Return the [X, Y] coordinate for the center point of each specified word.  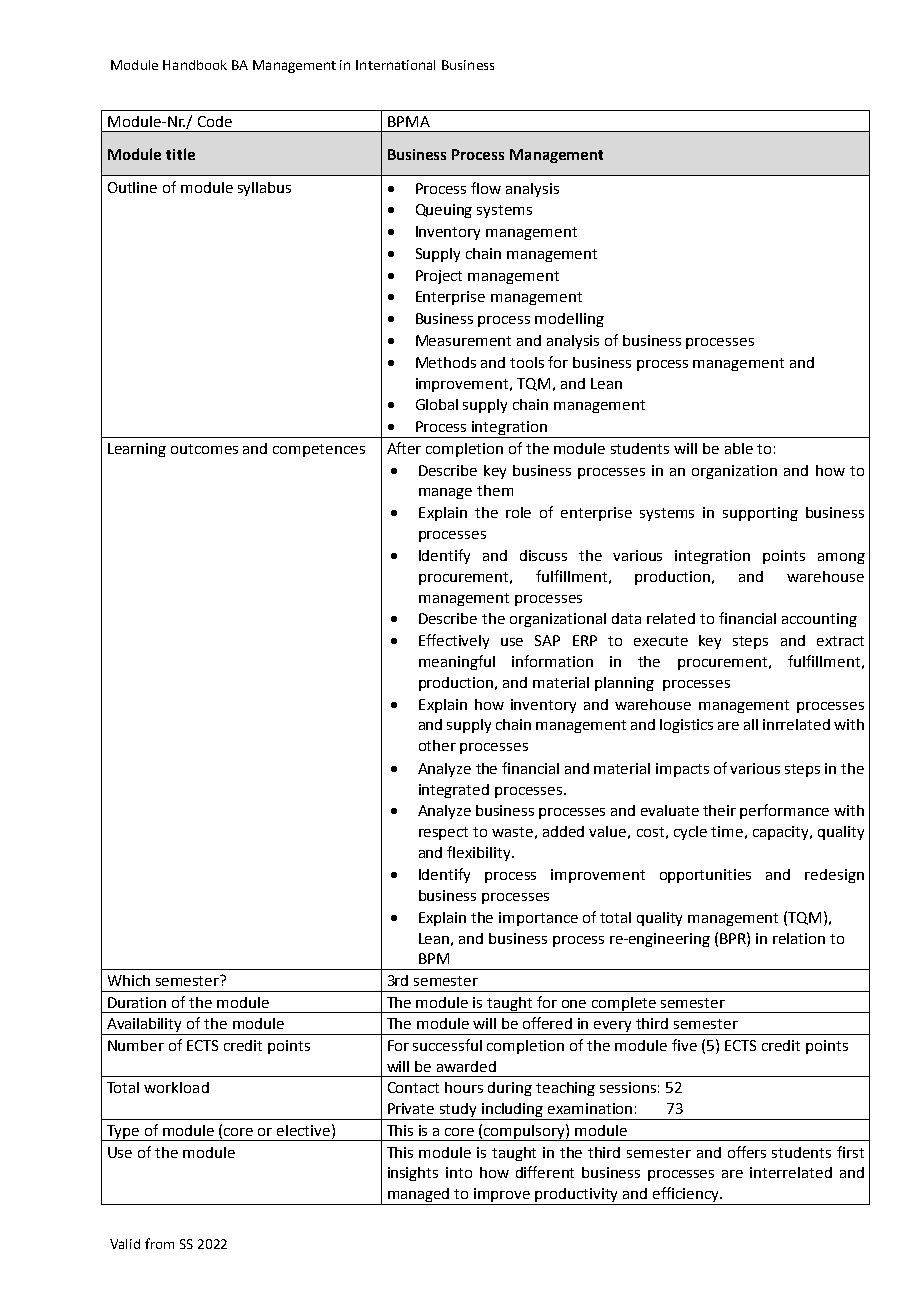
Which [129, 980]
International [395, 65]
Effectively [454, 641]
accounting [819, 620]
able [739, 448]
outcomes [204, 449]
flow [486, 188]
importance [538, 919]
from [159, 1243]
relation [799, 938]
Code [215, 121]
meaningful [457, 662]
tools [527, 362]
